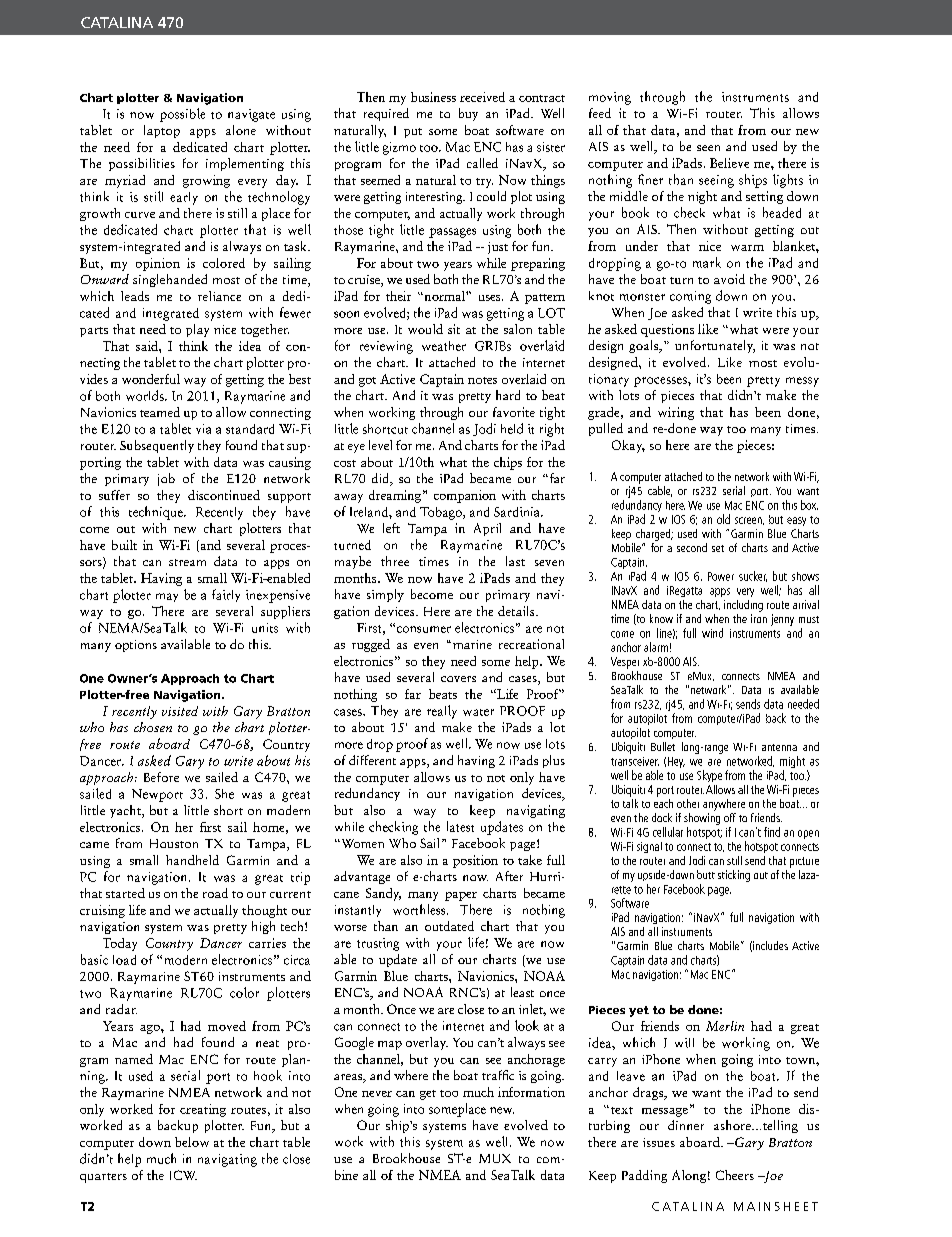 Image resolution: width=952 pixels, height=1237 pixels. What do you see at coordinates (192, 1142) in the screenshot?
I see `below` at bounding box center [192, 1142].
